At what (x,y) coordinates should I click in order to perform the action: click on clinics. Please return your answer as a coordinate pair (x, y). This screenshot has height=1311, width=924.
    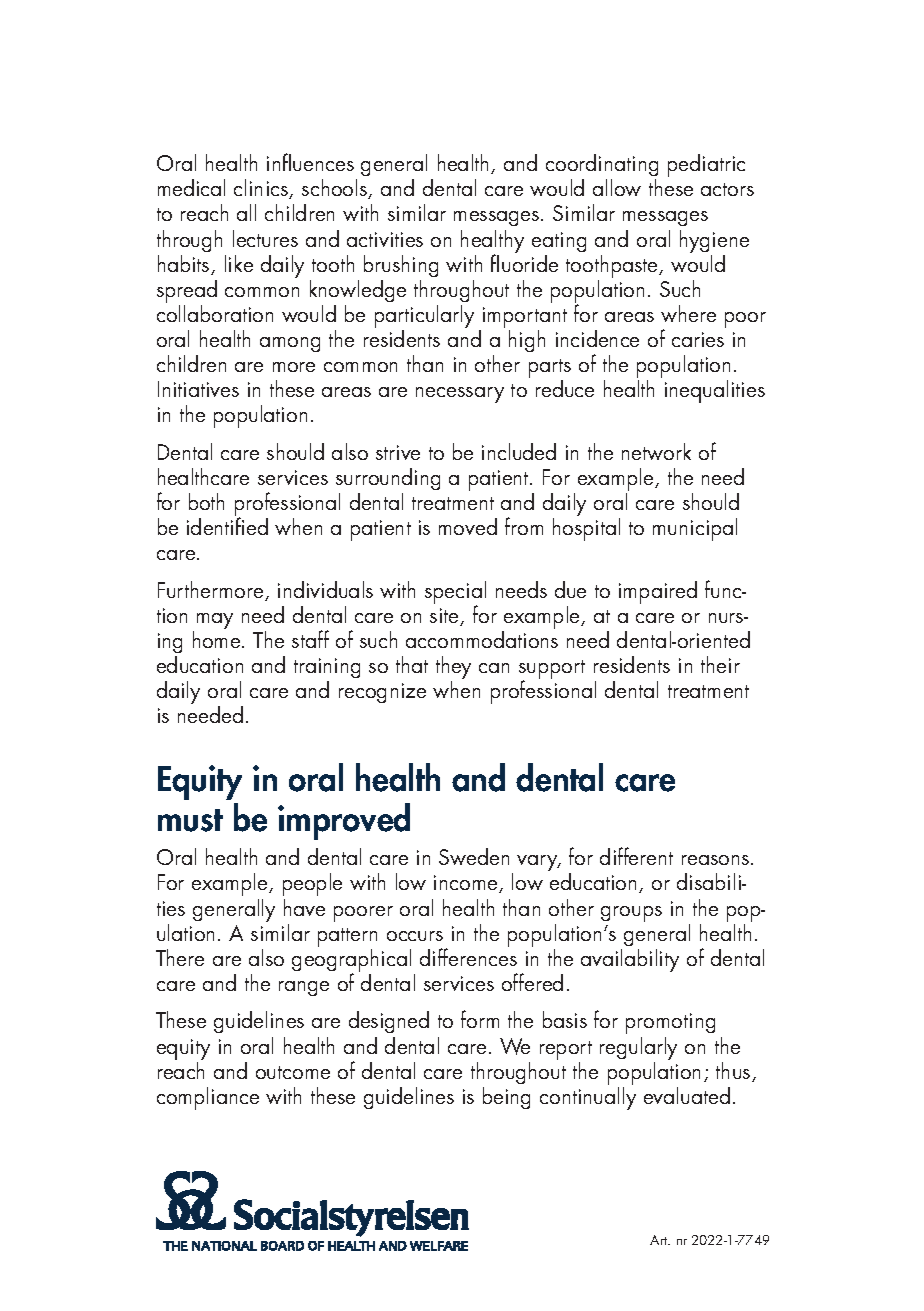
    Looking at the image, I should click on (262, 189).
